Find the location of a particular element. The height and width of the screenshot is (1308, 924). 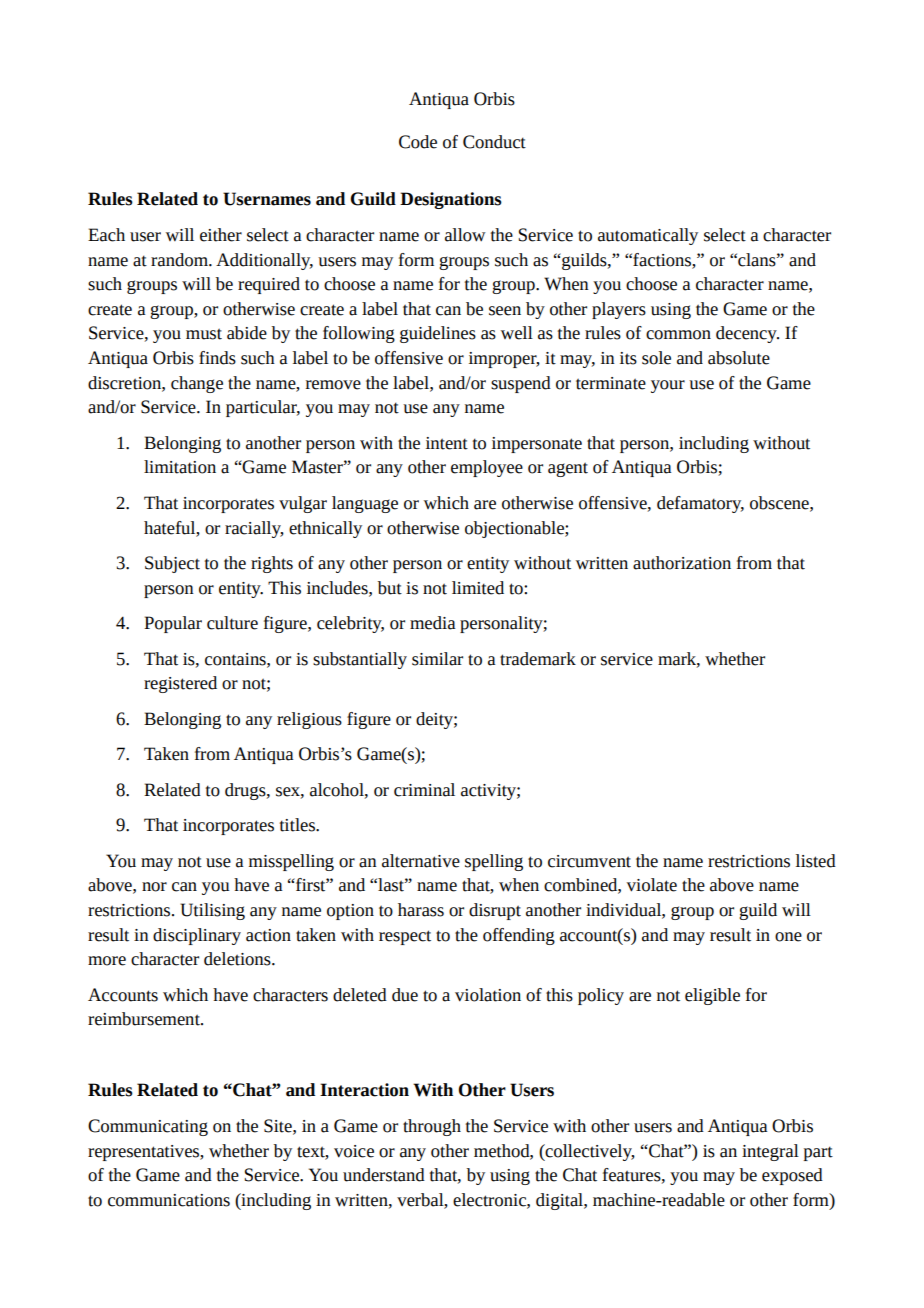

nor is located at coordinates (154, 887).
